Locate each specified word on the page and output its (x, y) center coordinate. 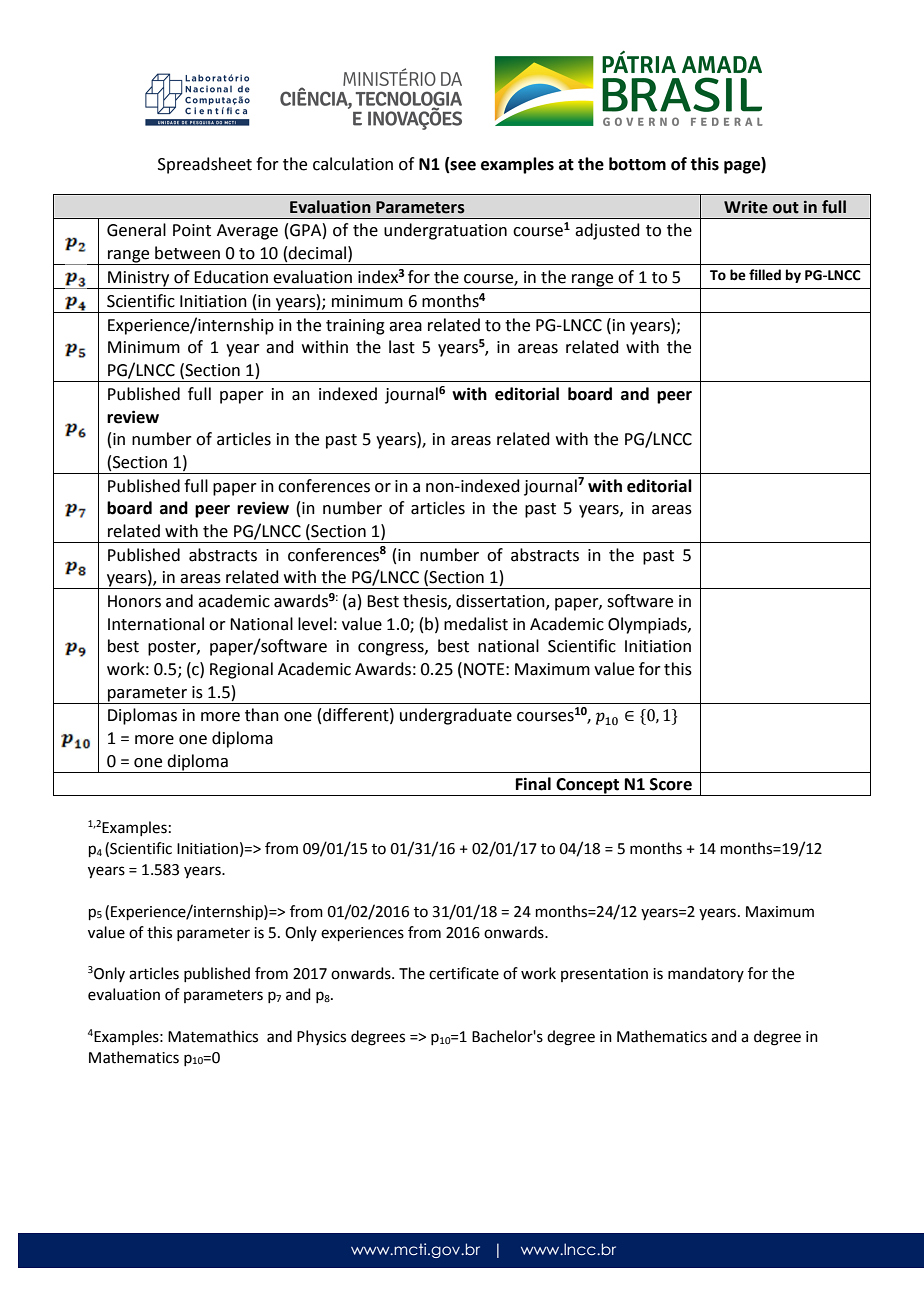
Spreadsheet (205, 165)
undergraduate (456, 716)
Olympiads (648, 625)
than (262, 715)
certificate (464, 973)
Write (746, 207)
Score (671, 784)
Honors (134, 601)
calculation (353, 164)
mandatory (706, 974)
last (402, 347)
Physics (321, 1037)
